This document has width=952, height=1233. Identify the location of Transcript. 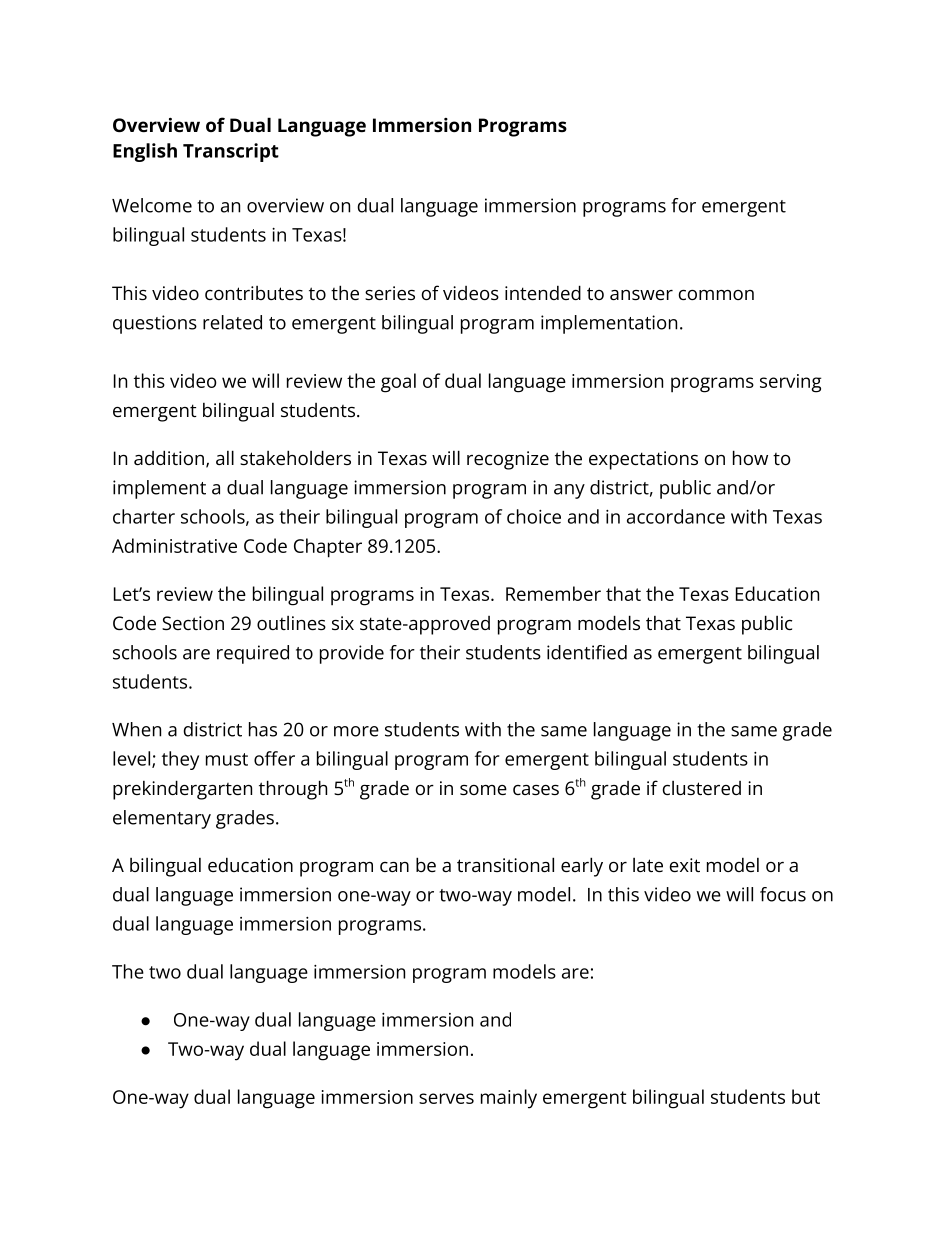
(231, 152).
